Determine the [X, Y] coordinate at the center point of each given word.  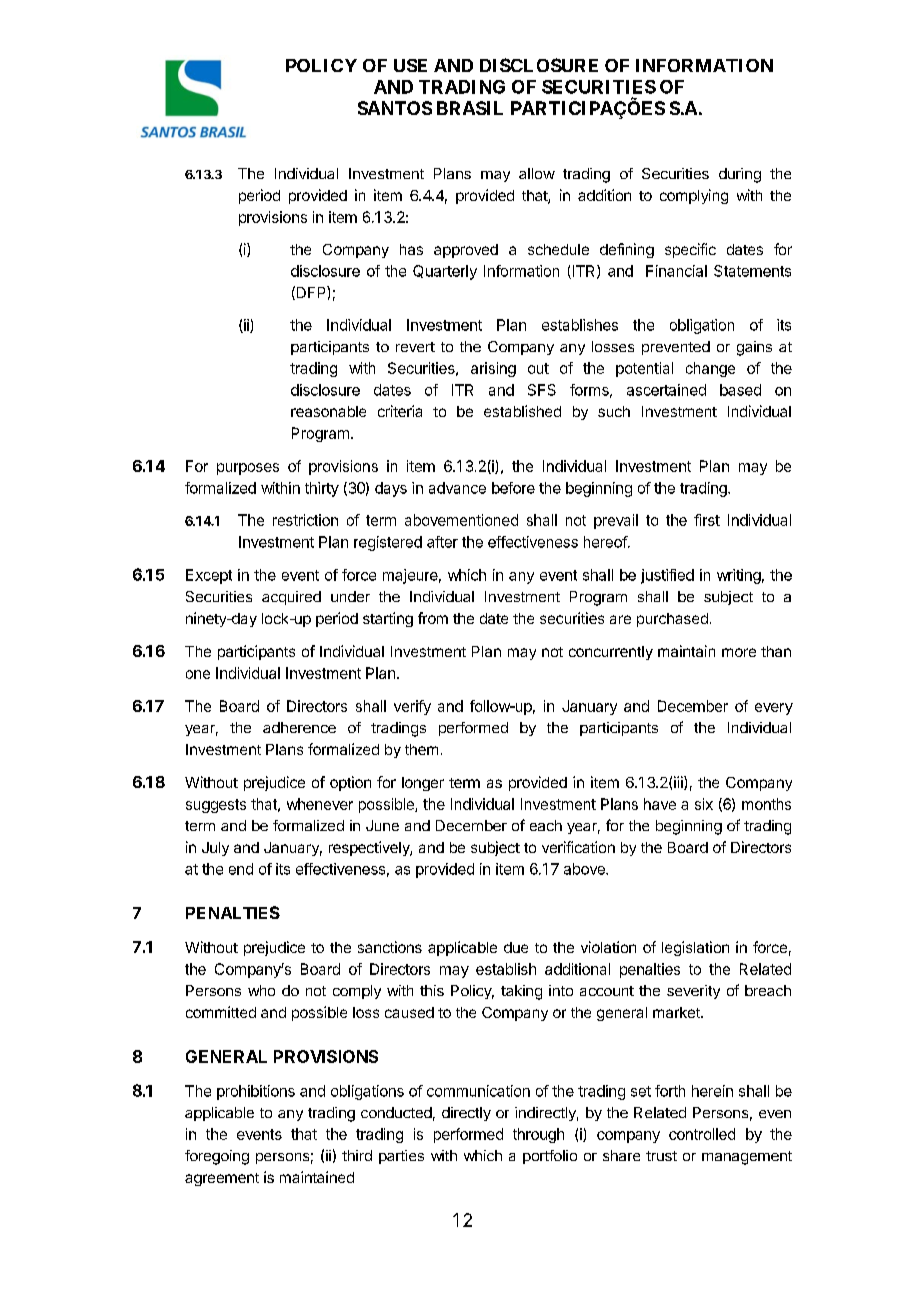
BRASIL [470, 108]
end [241, 869]
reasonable [328, 411]
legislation [695, 948]
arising [493, 369]
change [710, 369]
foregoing [217, 1157]
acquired [291, 598]
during [740, 175]
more [739, 652]
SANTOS [395, 108]
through [538, 1135]
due [516, 947]
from [433, 618]
